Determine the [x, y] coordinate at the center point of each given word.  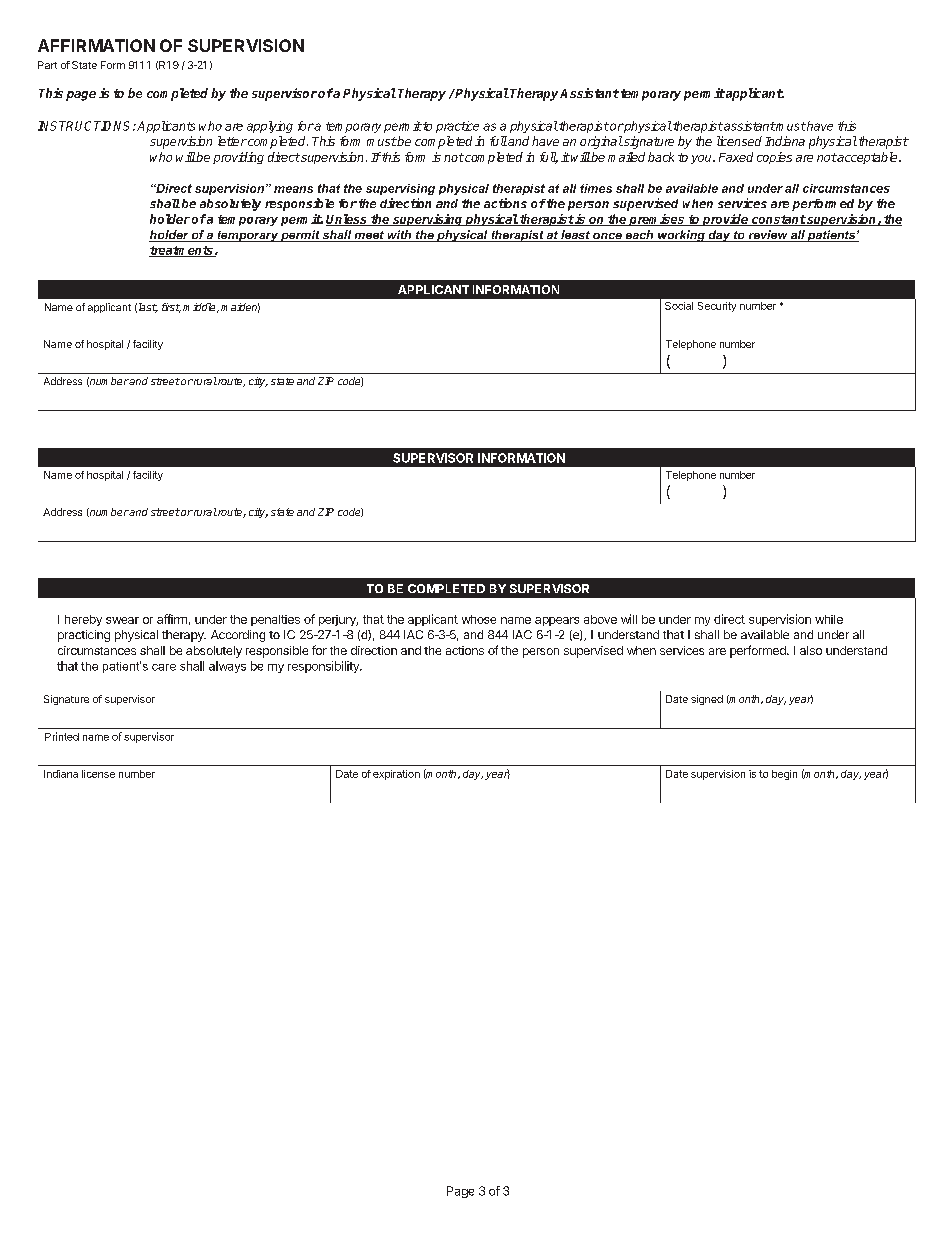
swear [122, 620]
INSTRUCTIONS [86, 126]
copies [774, 158]
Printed [62, 736]
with [399, 236]
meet [369, 236]
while [829, 619]
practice [457, 127]
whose [479, 619]
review [768, 236]
